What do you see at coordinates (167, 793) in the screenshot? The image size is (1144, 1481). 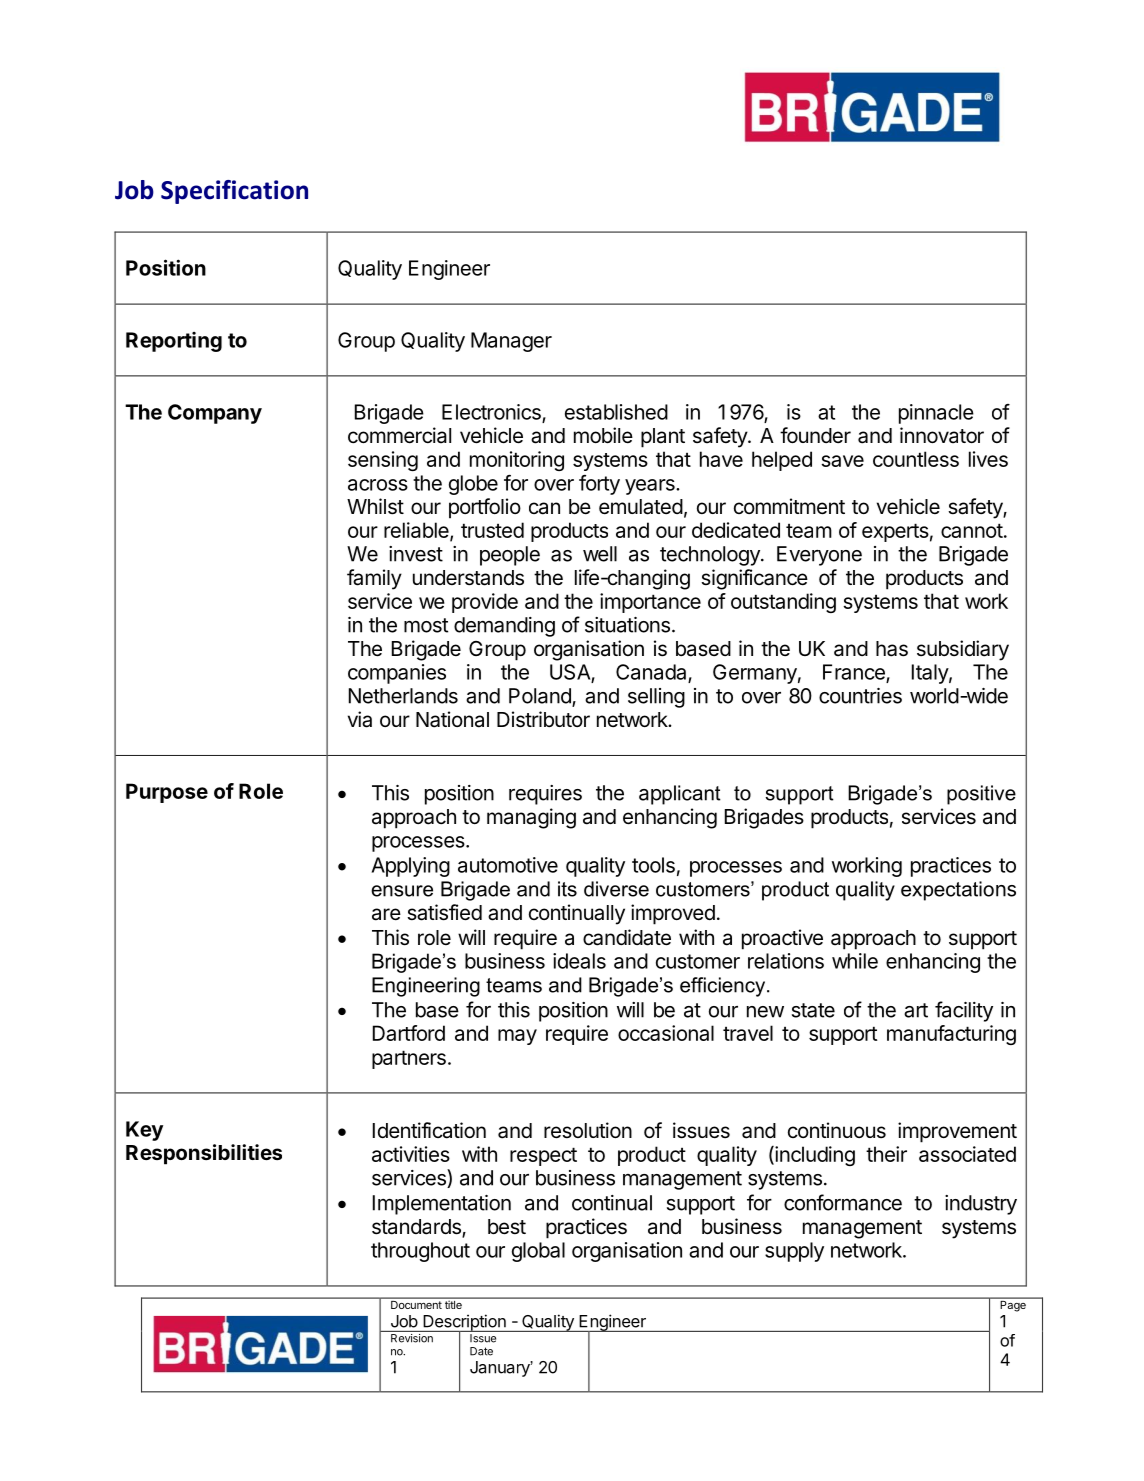 I see `Purpose` at bounding box center [167, 793].
